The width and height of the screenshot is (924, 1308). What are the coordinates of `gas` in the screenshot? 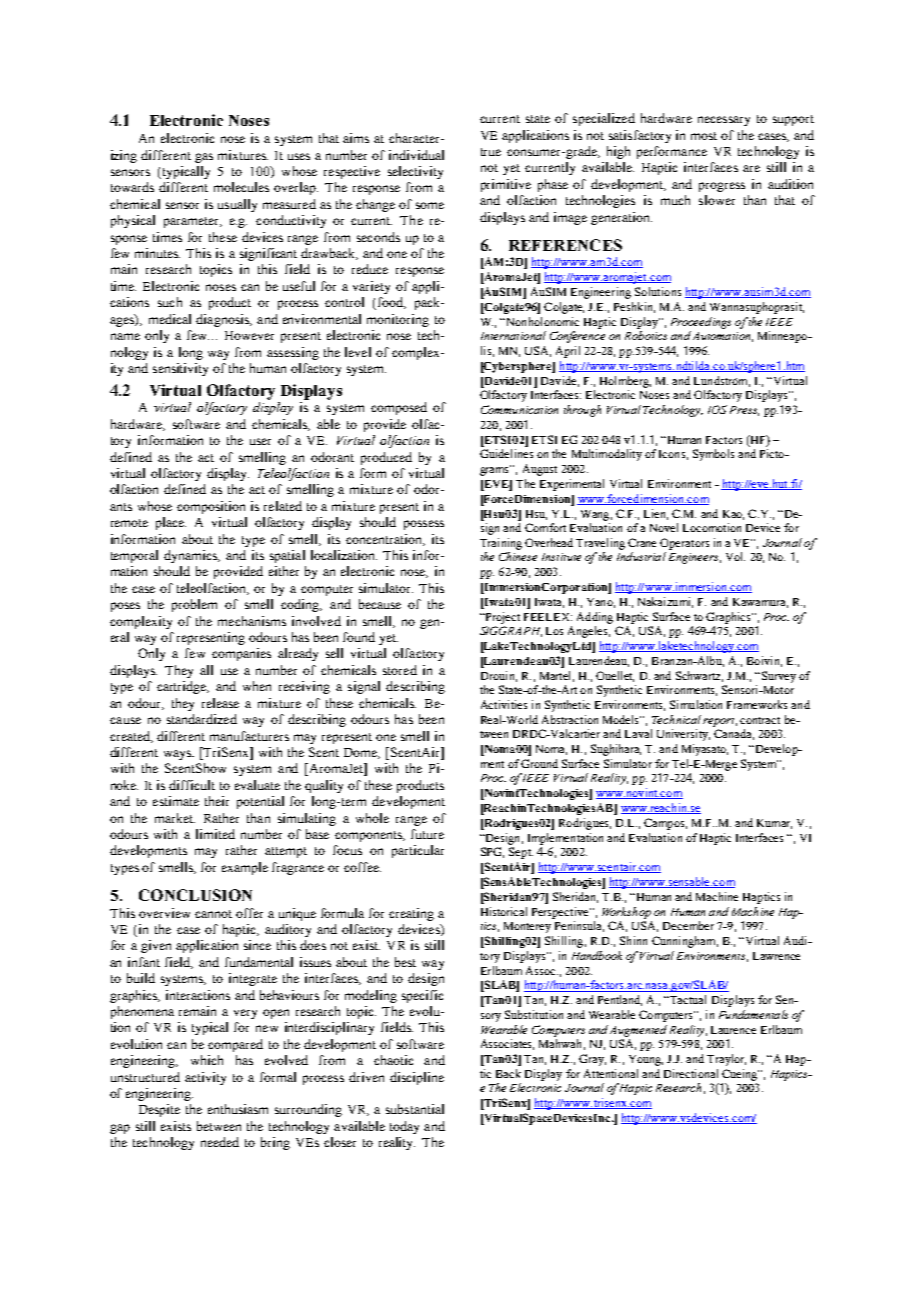 It's located at (204, 158).
